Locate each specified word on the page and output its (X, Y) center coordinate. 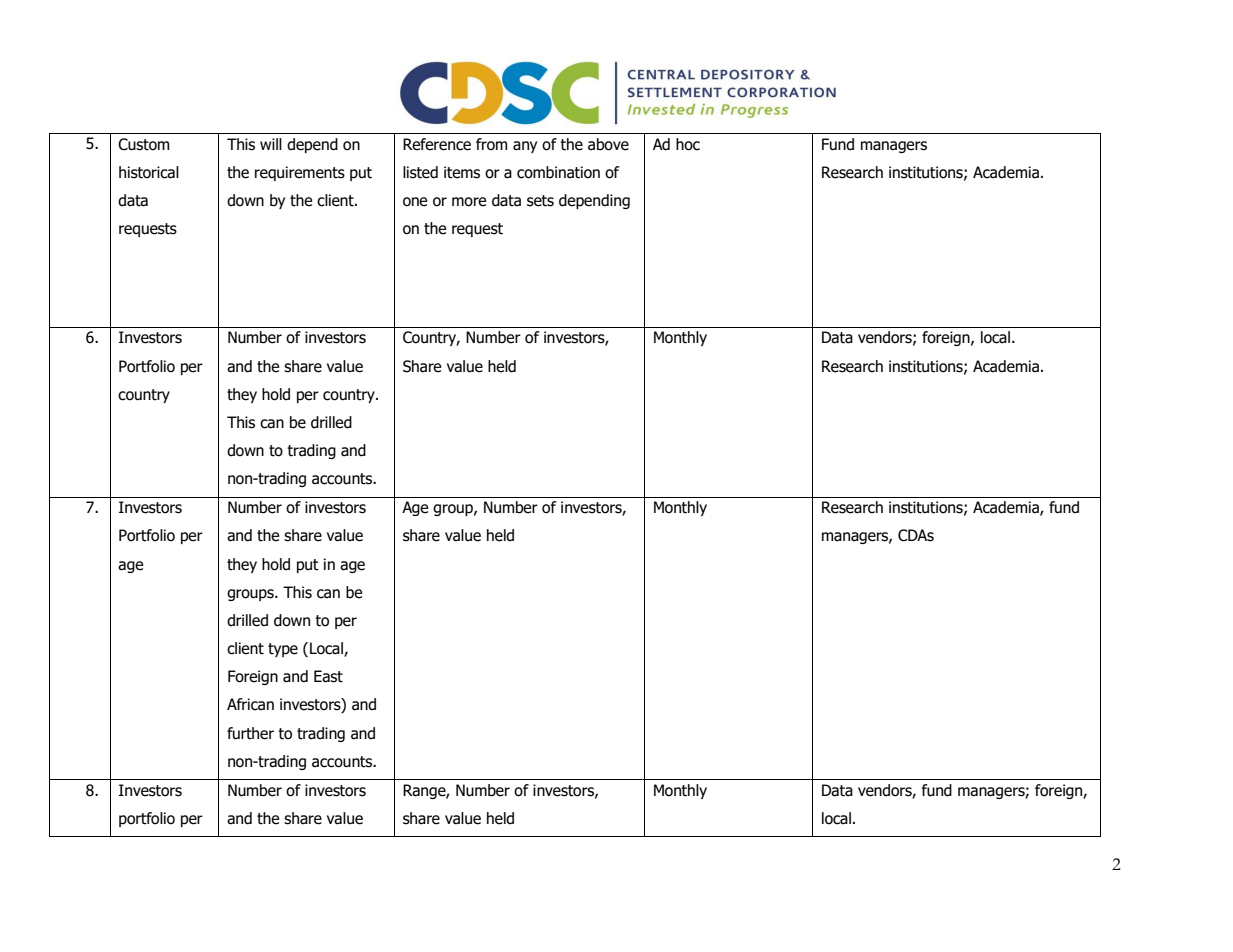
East (328, 676)
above (608, 144)
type (283, 650)
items (462, 172)
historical (149, 172)
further (250, 733)
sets (540, 201)
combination (558, 172)
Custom (143, 144)
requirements (300, 173)
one (415, 202)
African (250, 704)
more (469, 202)
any (525, 147)
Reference (437, 144)
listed (420, 172)
